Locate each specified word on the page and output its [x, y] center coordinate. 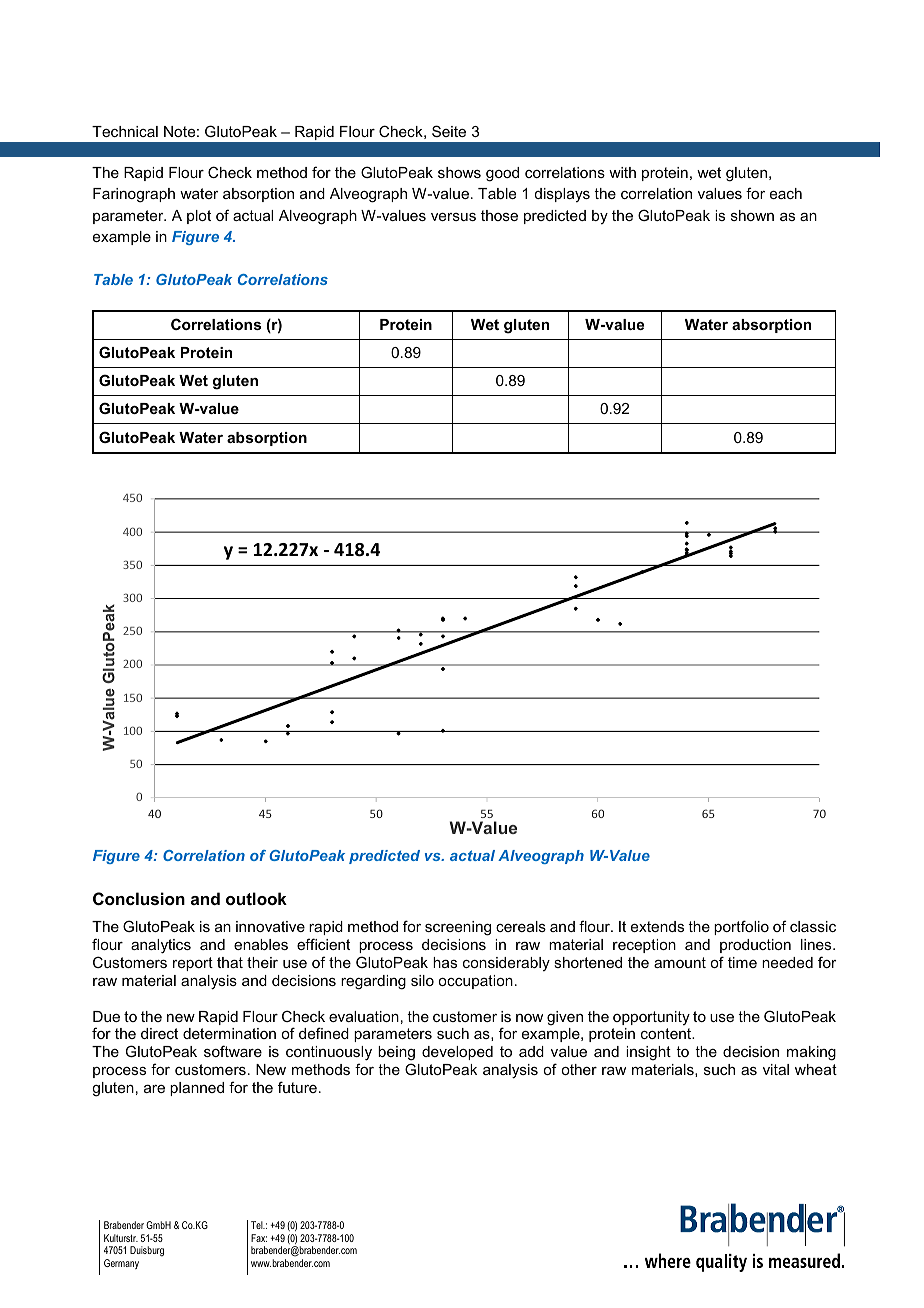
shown [752, 215]
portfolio [741, 927]
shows [459, 172]
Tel [258, 1225]
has [445, 962]
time [742, 962]
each [786, 193]
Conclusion [139, 898]
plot [199, 217]
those [499, 215]
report [193, 964]
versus [453, 217]
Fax [259, 1238]
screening [458, 928]
